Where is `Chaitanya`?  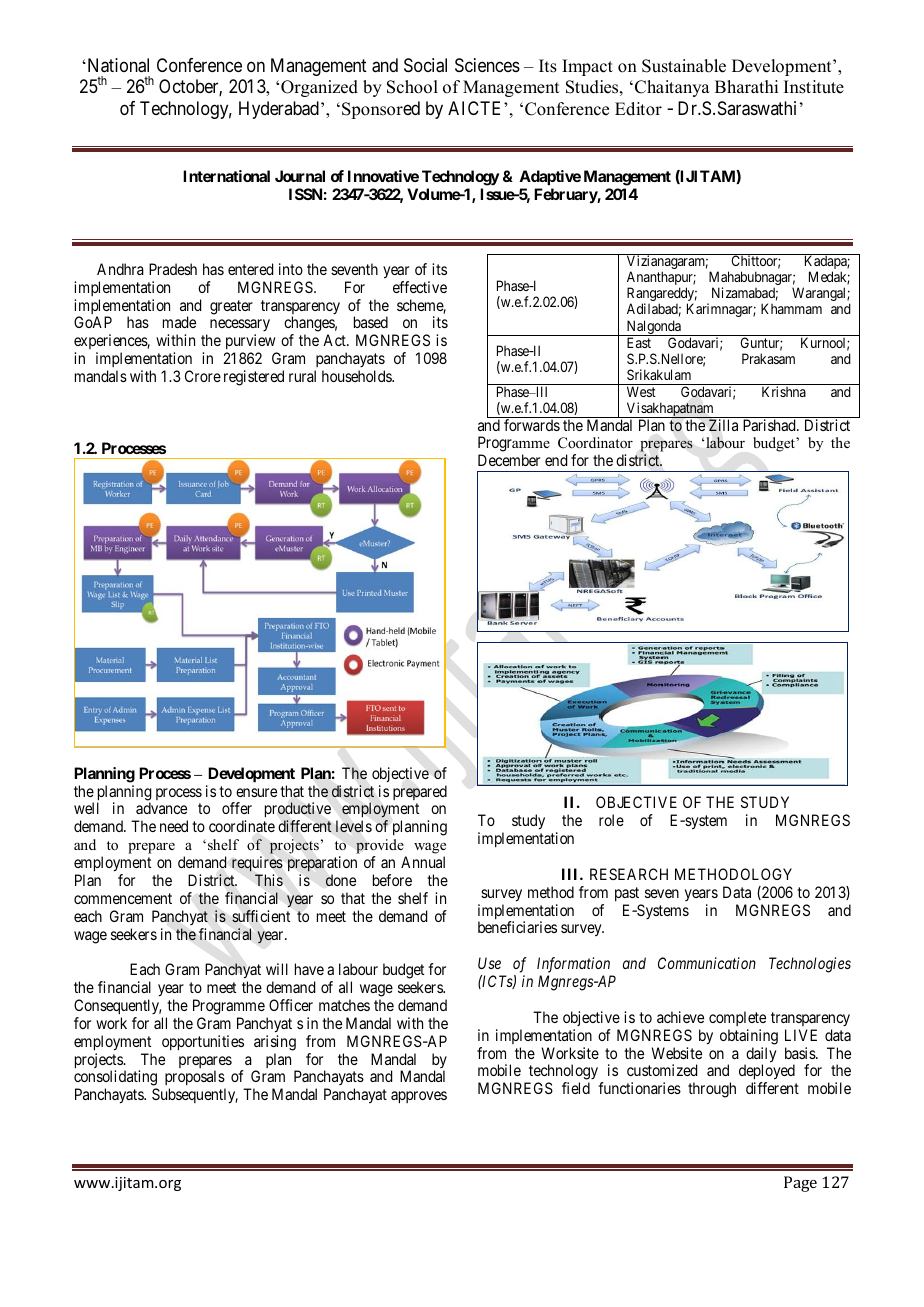
Chaitanya is located at coordinates (672, 88).
